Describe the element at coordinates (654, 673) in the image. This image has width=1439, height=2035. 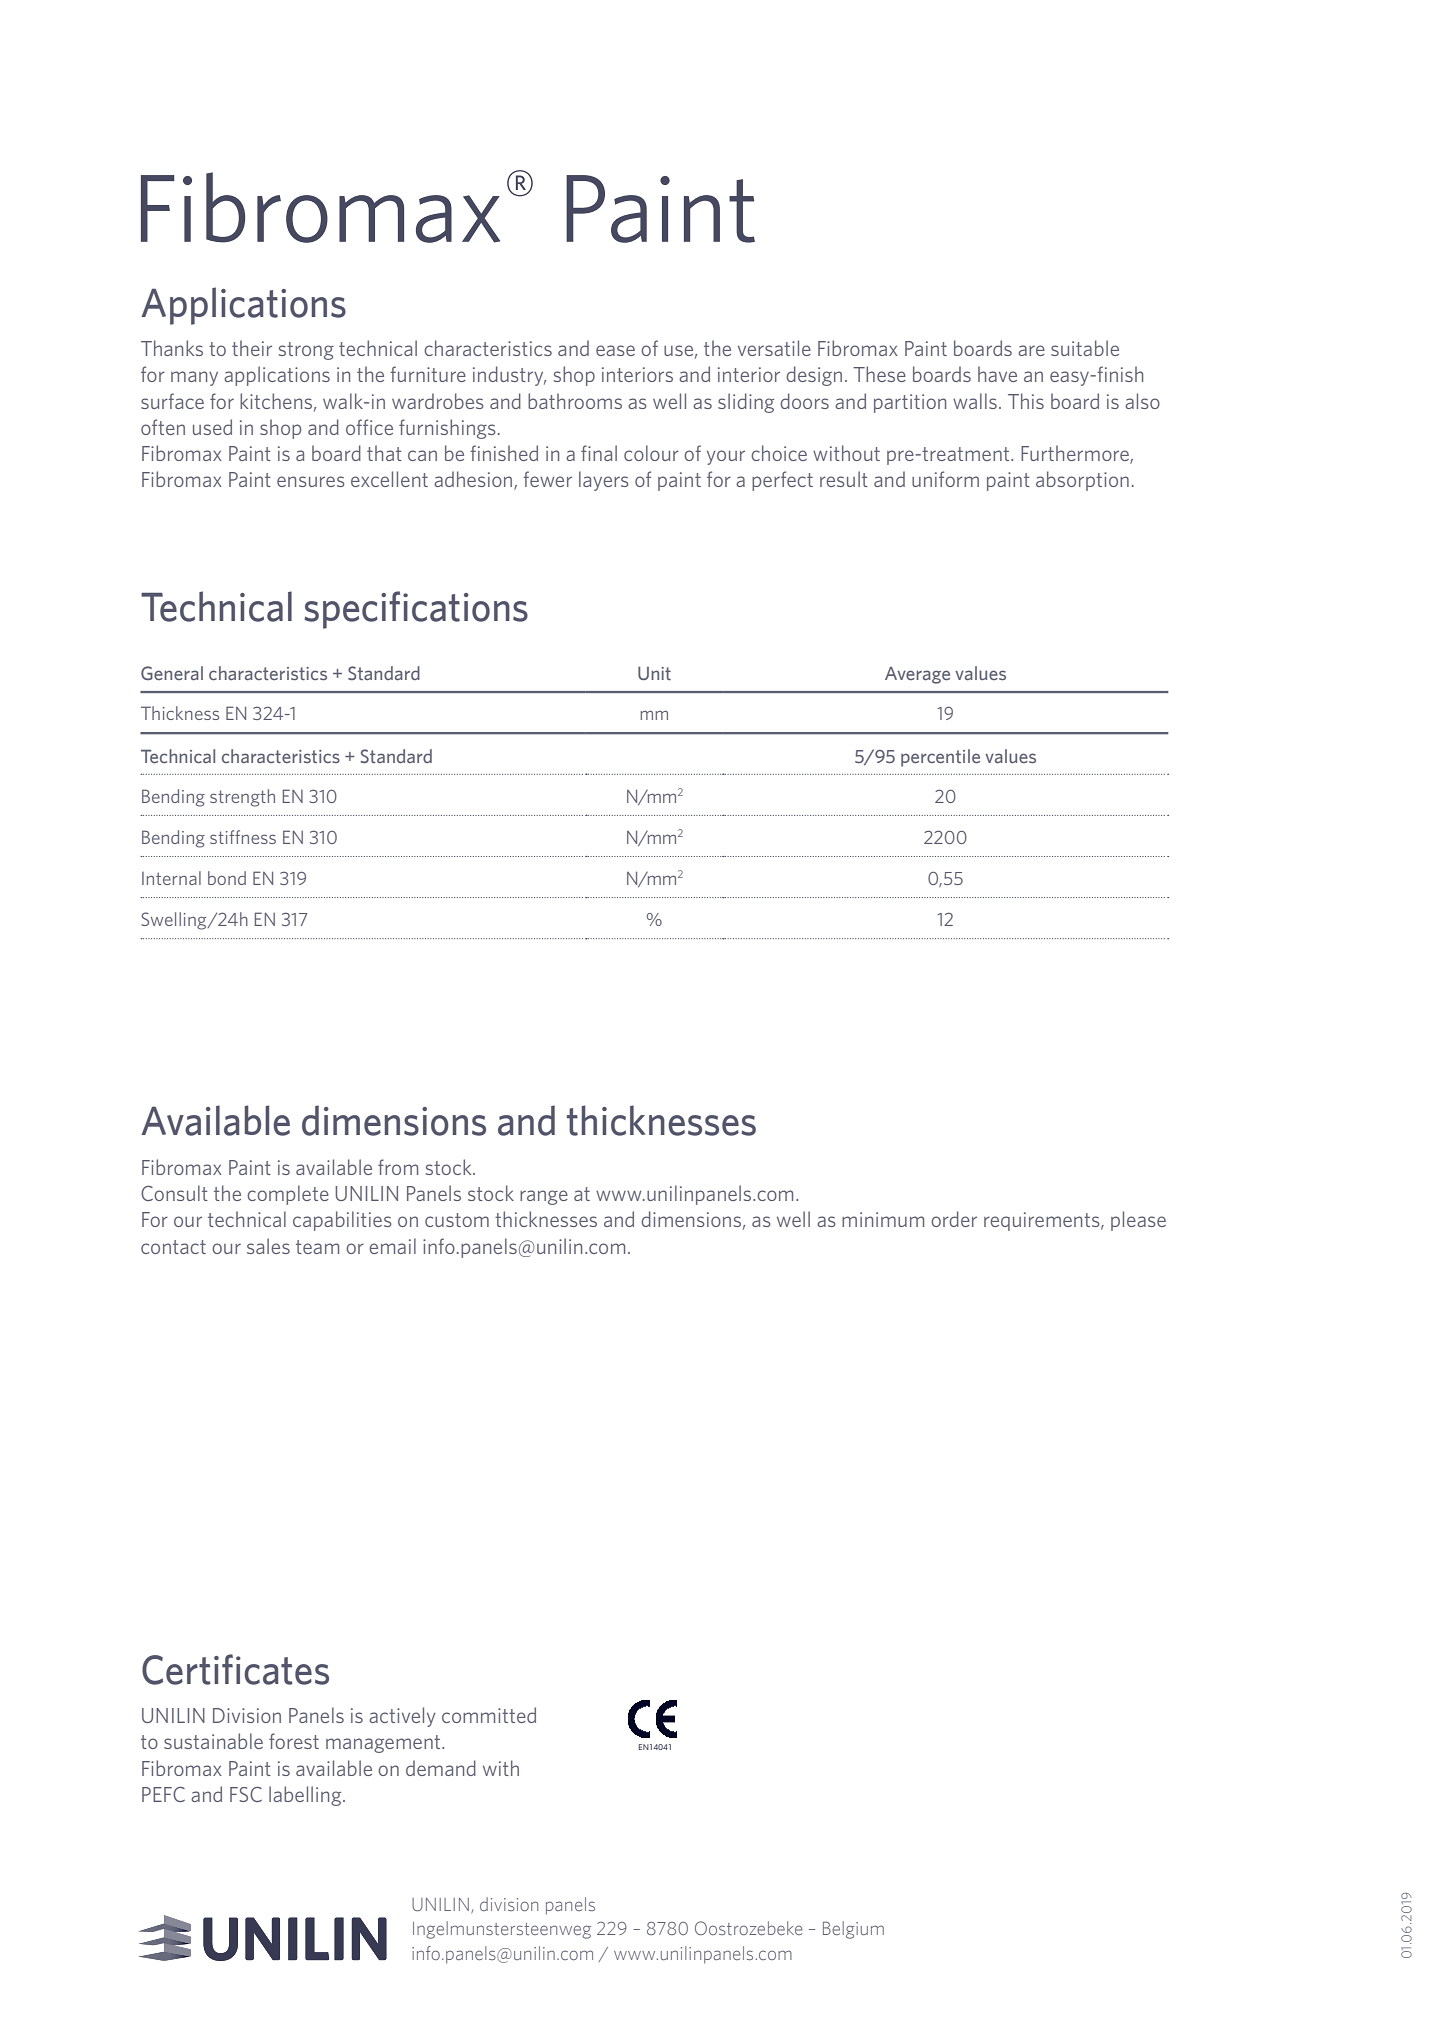
I see `Unit` at that location.
